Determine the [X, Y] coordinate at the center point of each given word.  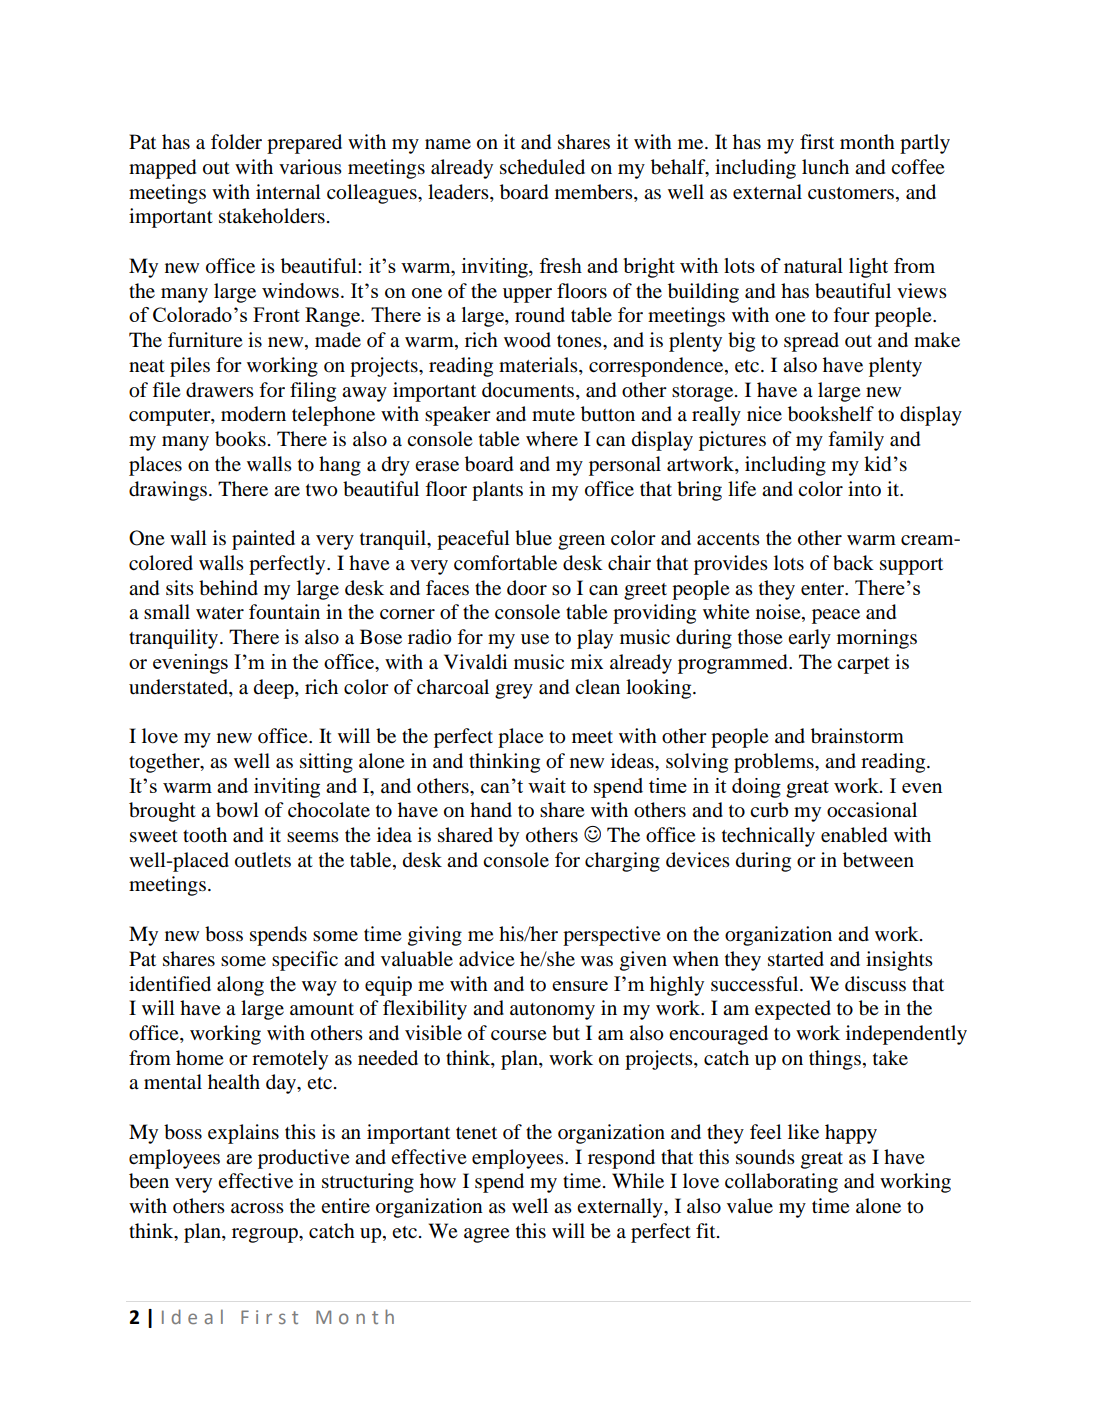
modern [253, 414]
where [552, 439]
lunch [825, 166]
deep [275, 689]
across [257, 1208]
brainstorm [857, 736]
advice [486, 959]
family [856, 441]
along [240, 986]
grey [514, 691]
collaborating [781, 1183]
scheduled [542, 167]
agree [486, 1235]
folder [236, 142]
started [796, 959]
